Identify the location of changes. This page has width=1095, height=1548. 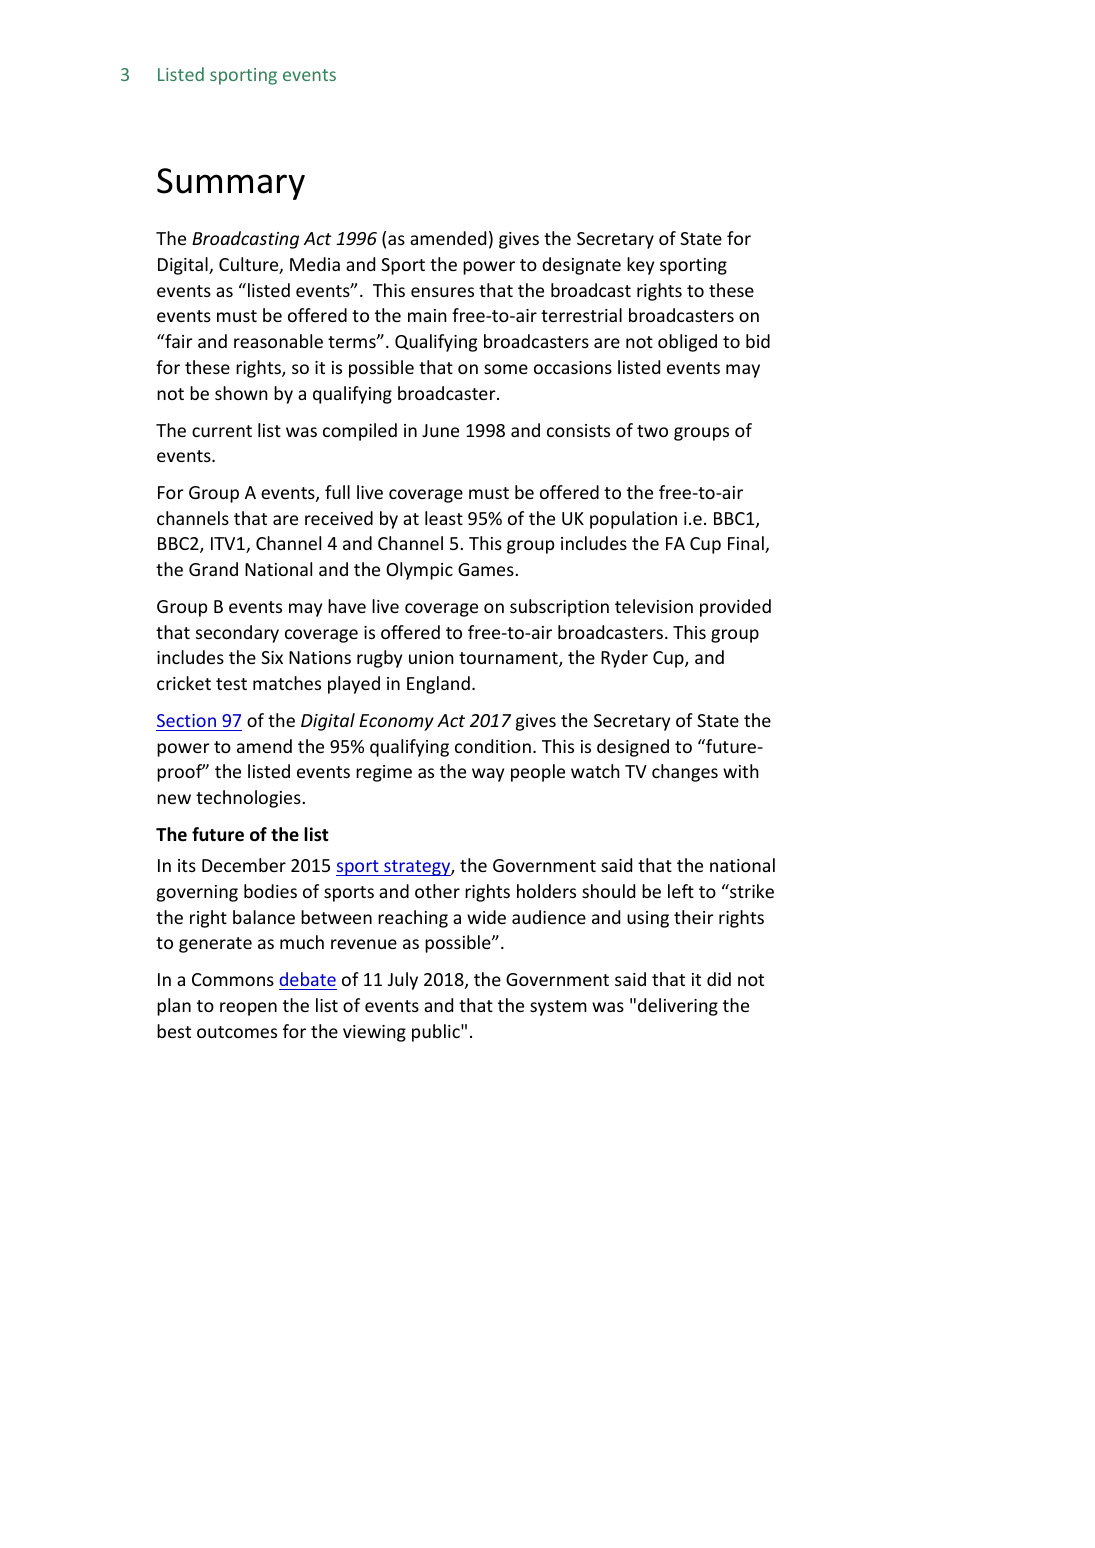
(685, 773).
